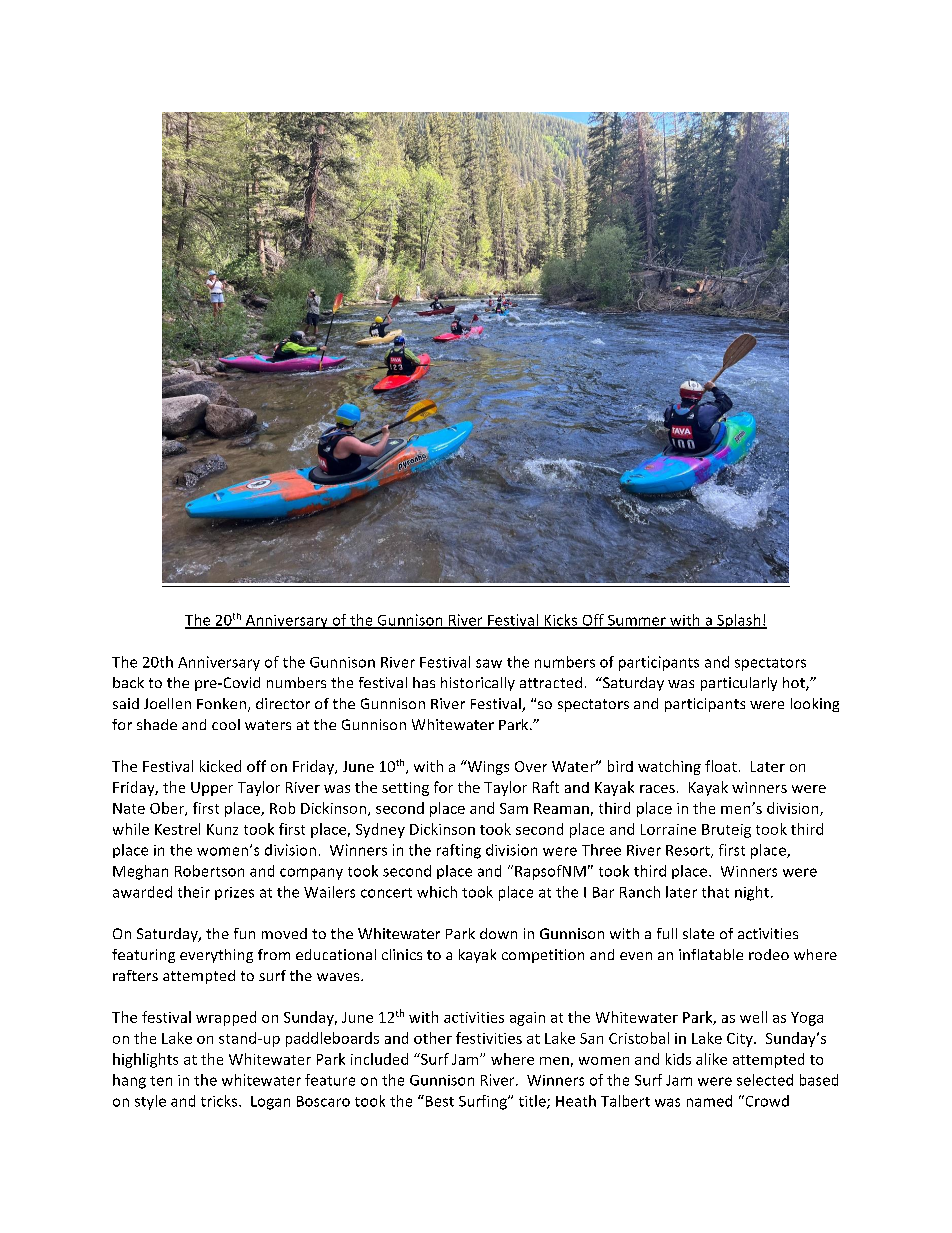  I want to click on Best, so click(438, 1101).
